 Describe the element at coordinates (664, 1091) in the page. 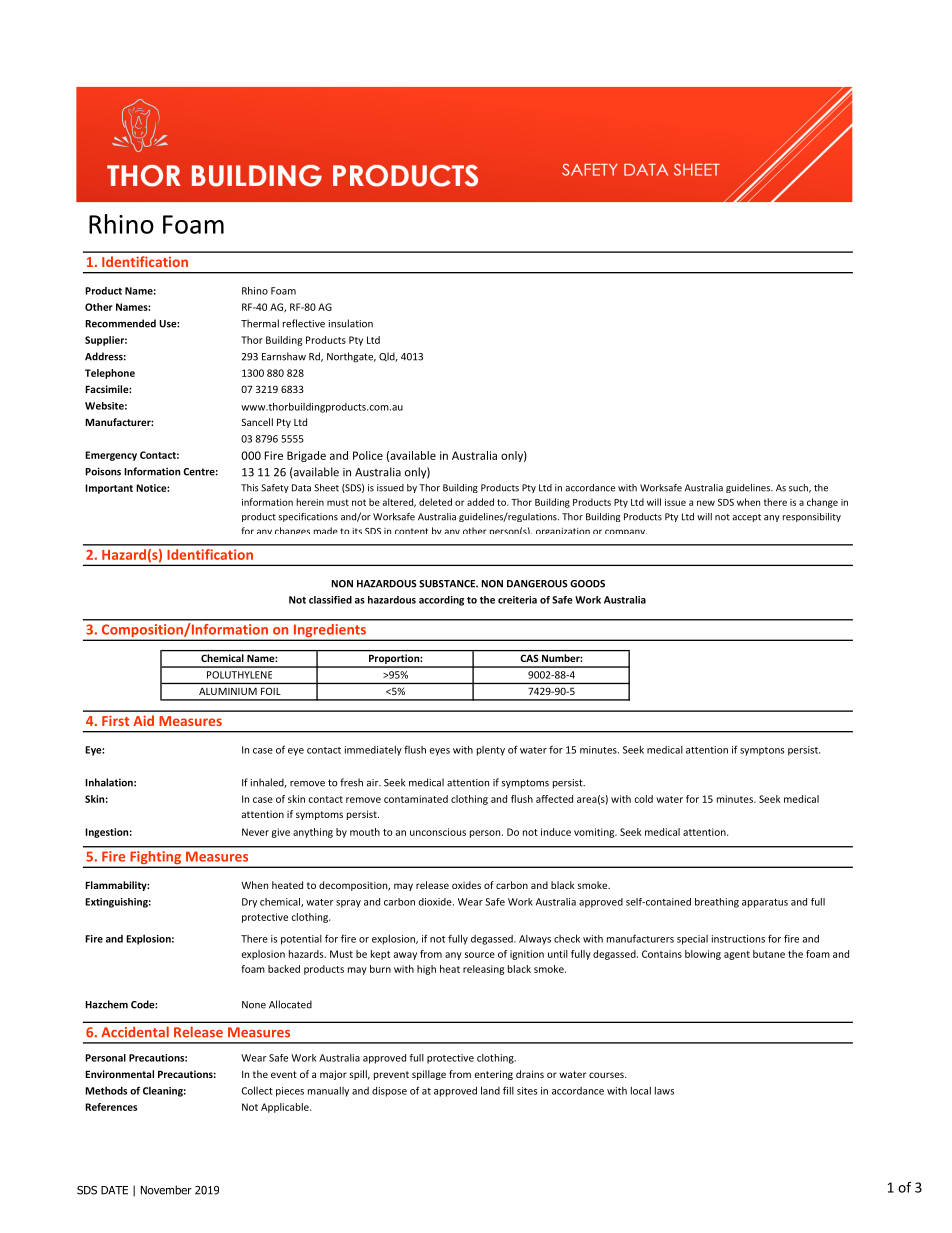

I see `laws` at that location.
